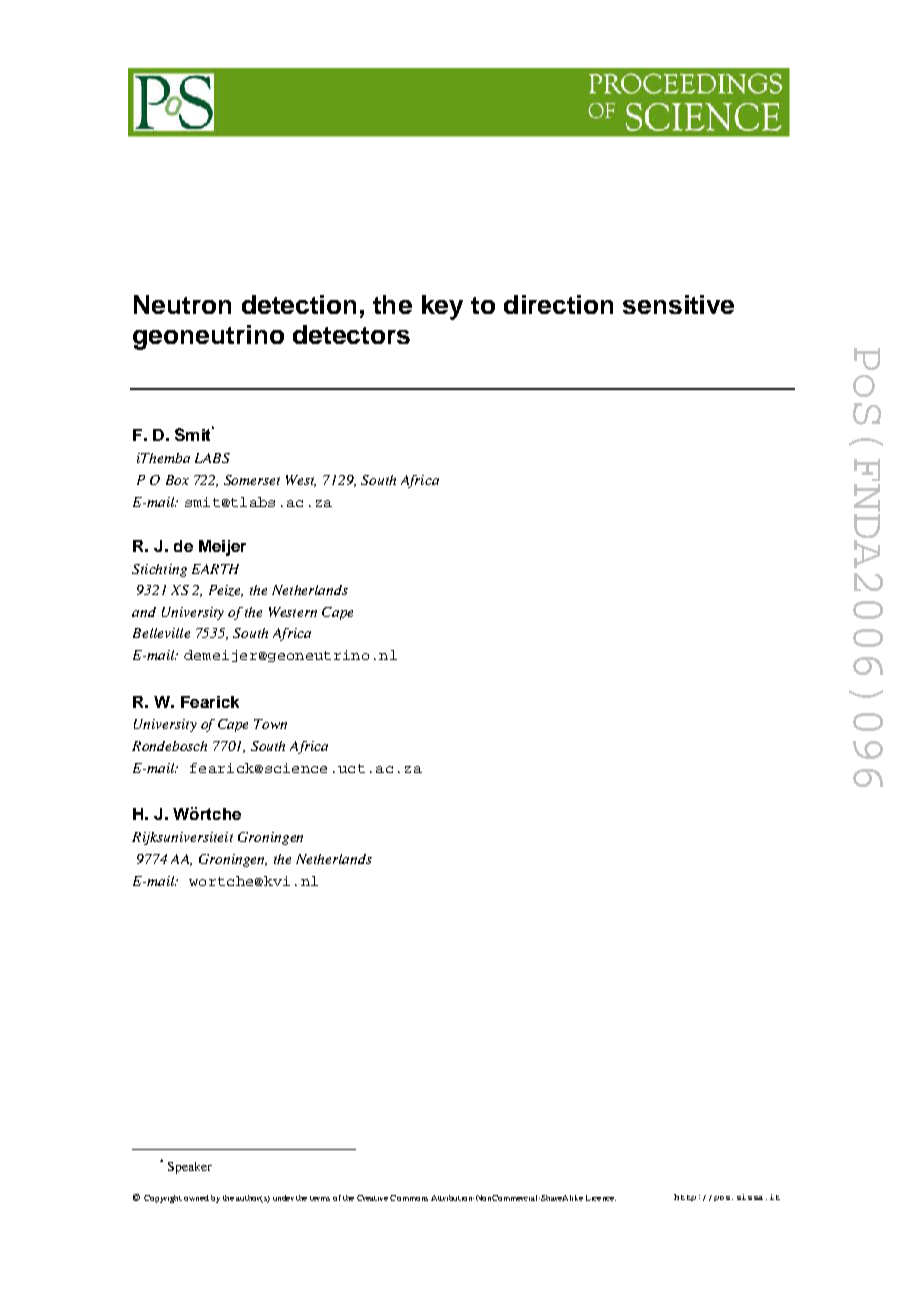  Describe the element at coordinates (270, 724) in the page. I see `Town` at that location.
